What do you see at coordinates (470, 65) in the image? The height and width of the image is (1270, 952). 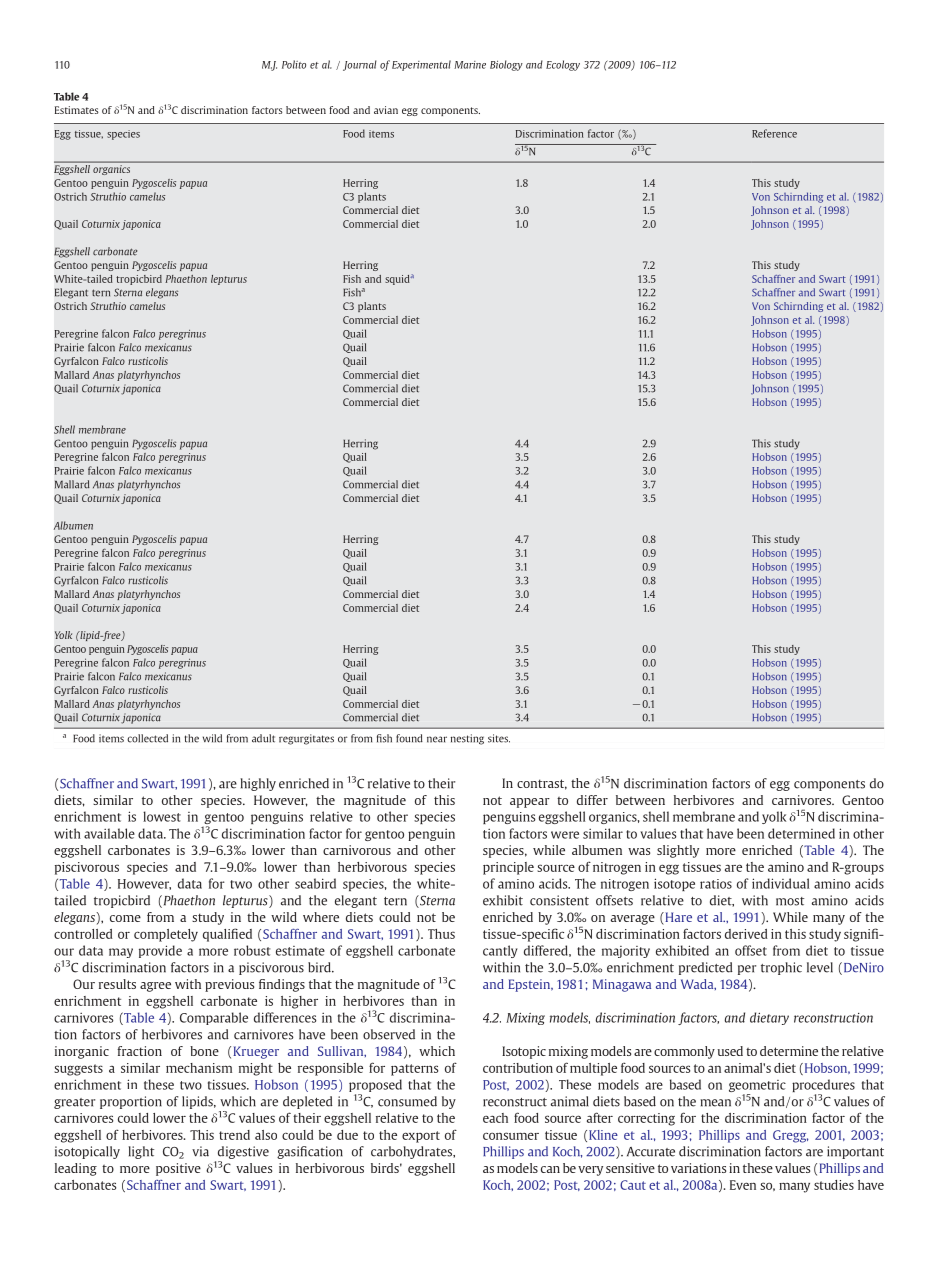 I see `Marine` at bounding box center [470, 65].
